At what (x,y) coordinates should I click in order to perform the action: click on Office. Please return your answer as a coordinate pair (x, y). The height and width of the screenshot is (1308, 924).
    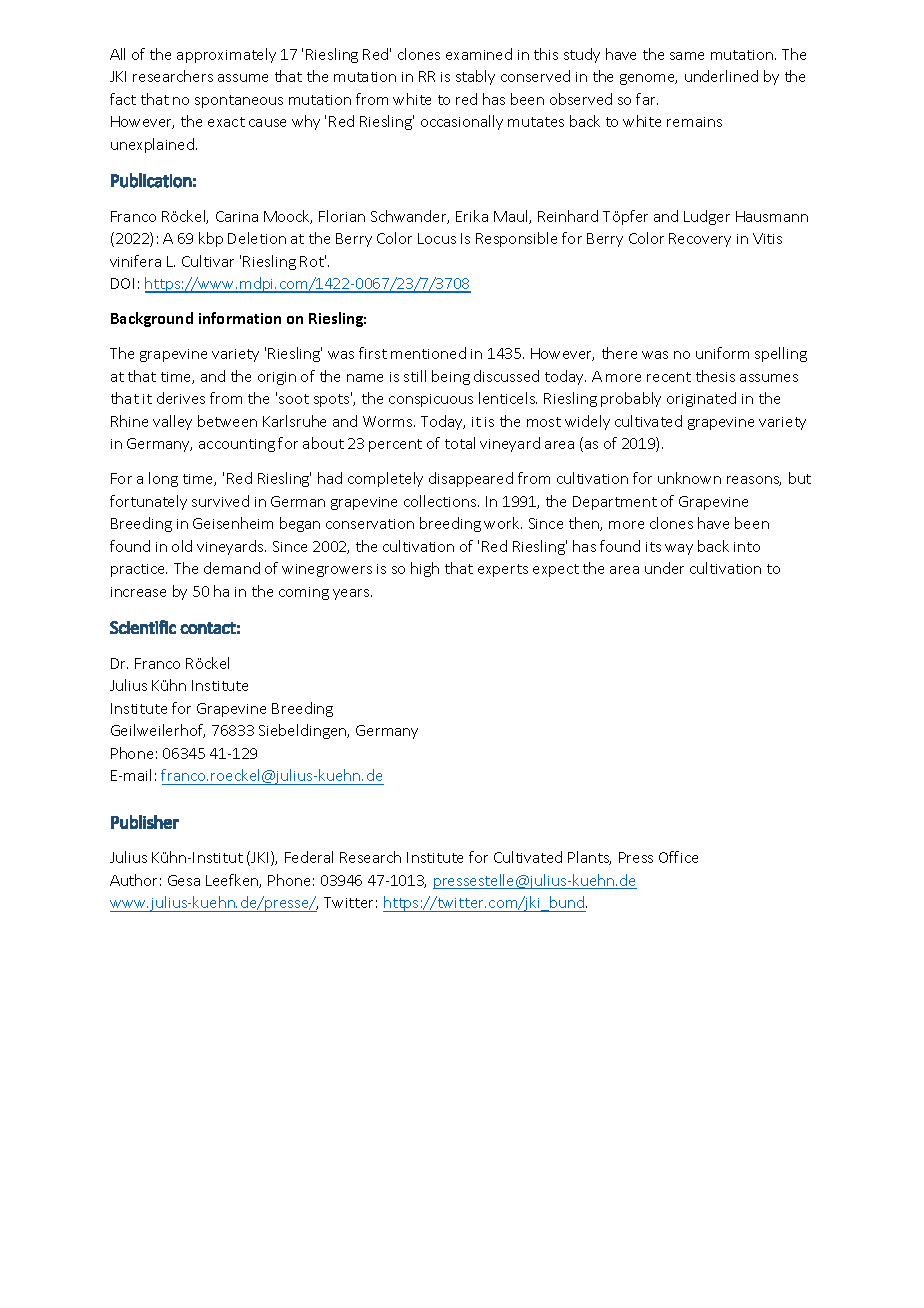
    Looking at the image, I should click on (678, 857).
